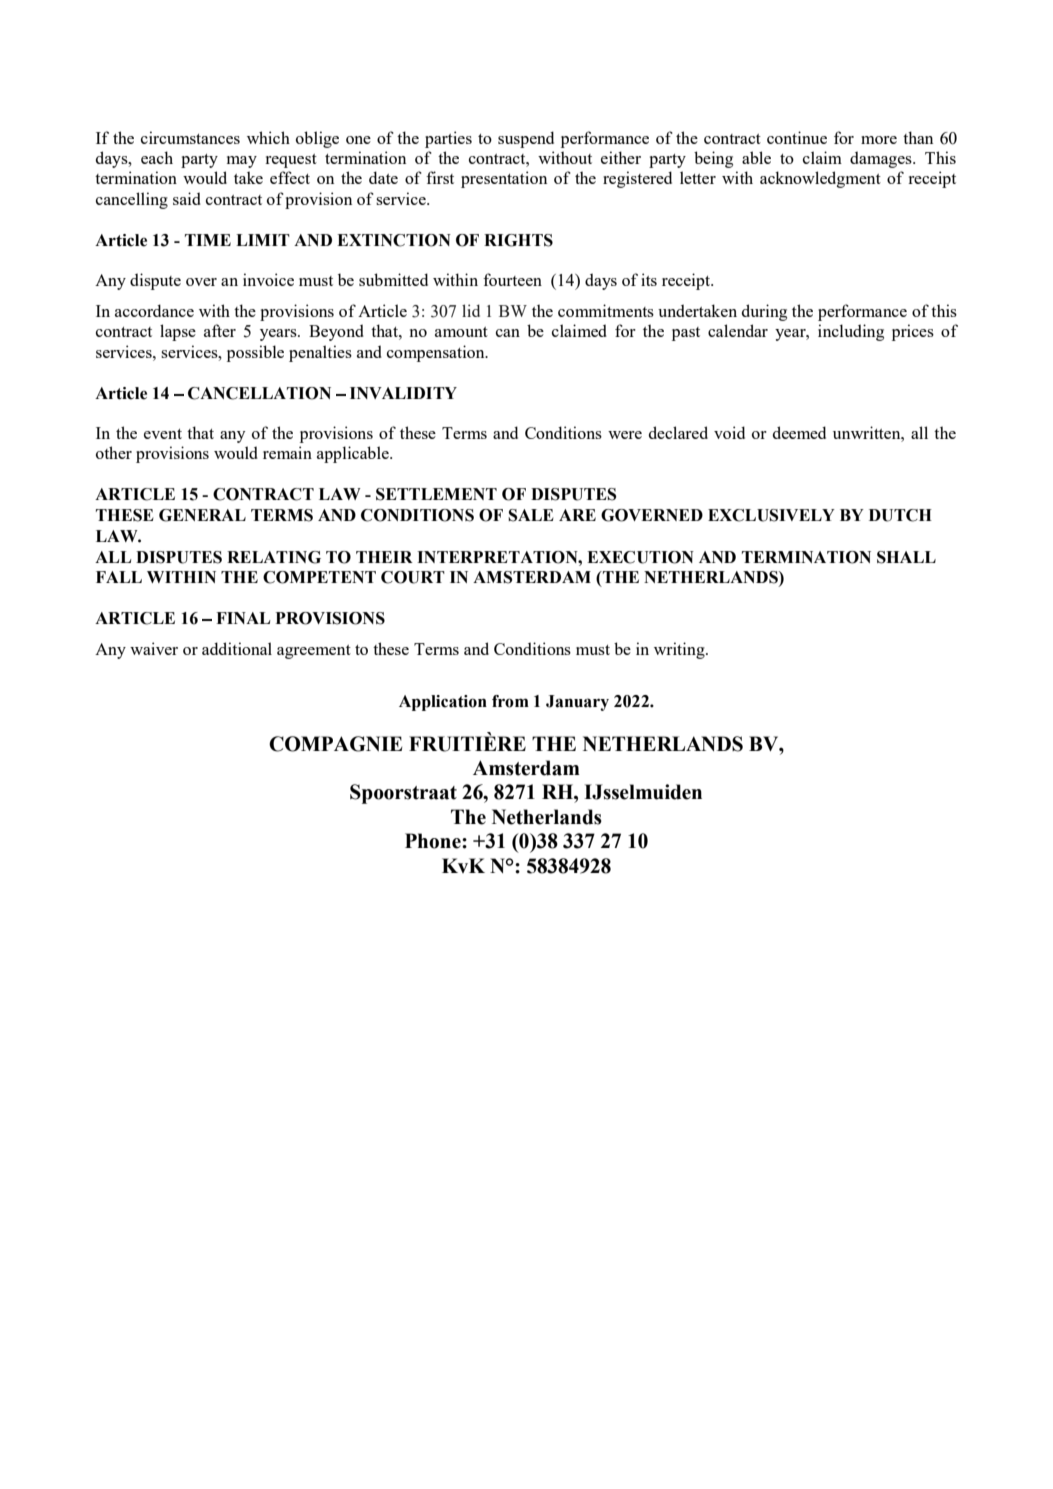  I want to click on SHALL, so click(906, 557).
